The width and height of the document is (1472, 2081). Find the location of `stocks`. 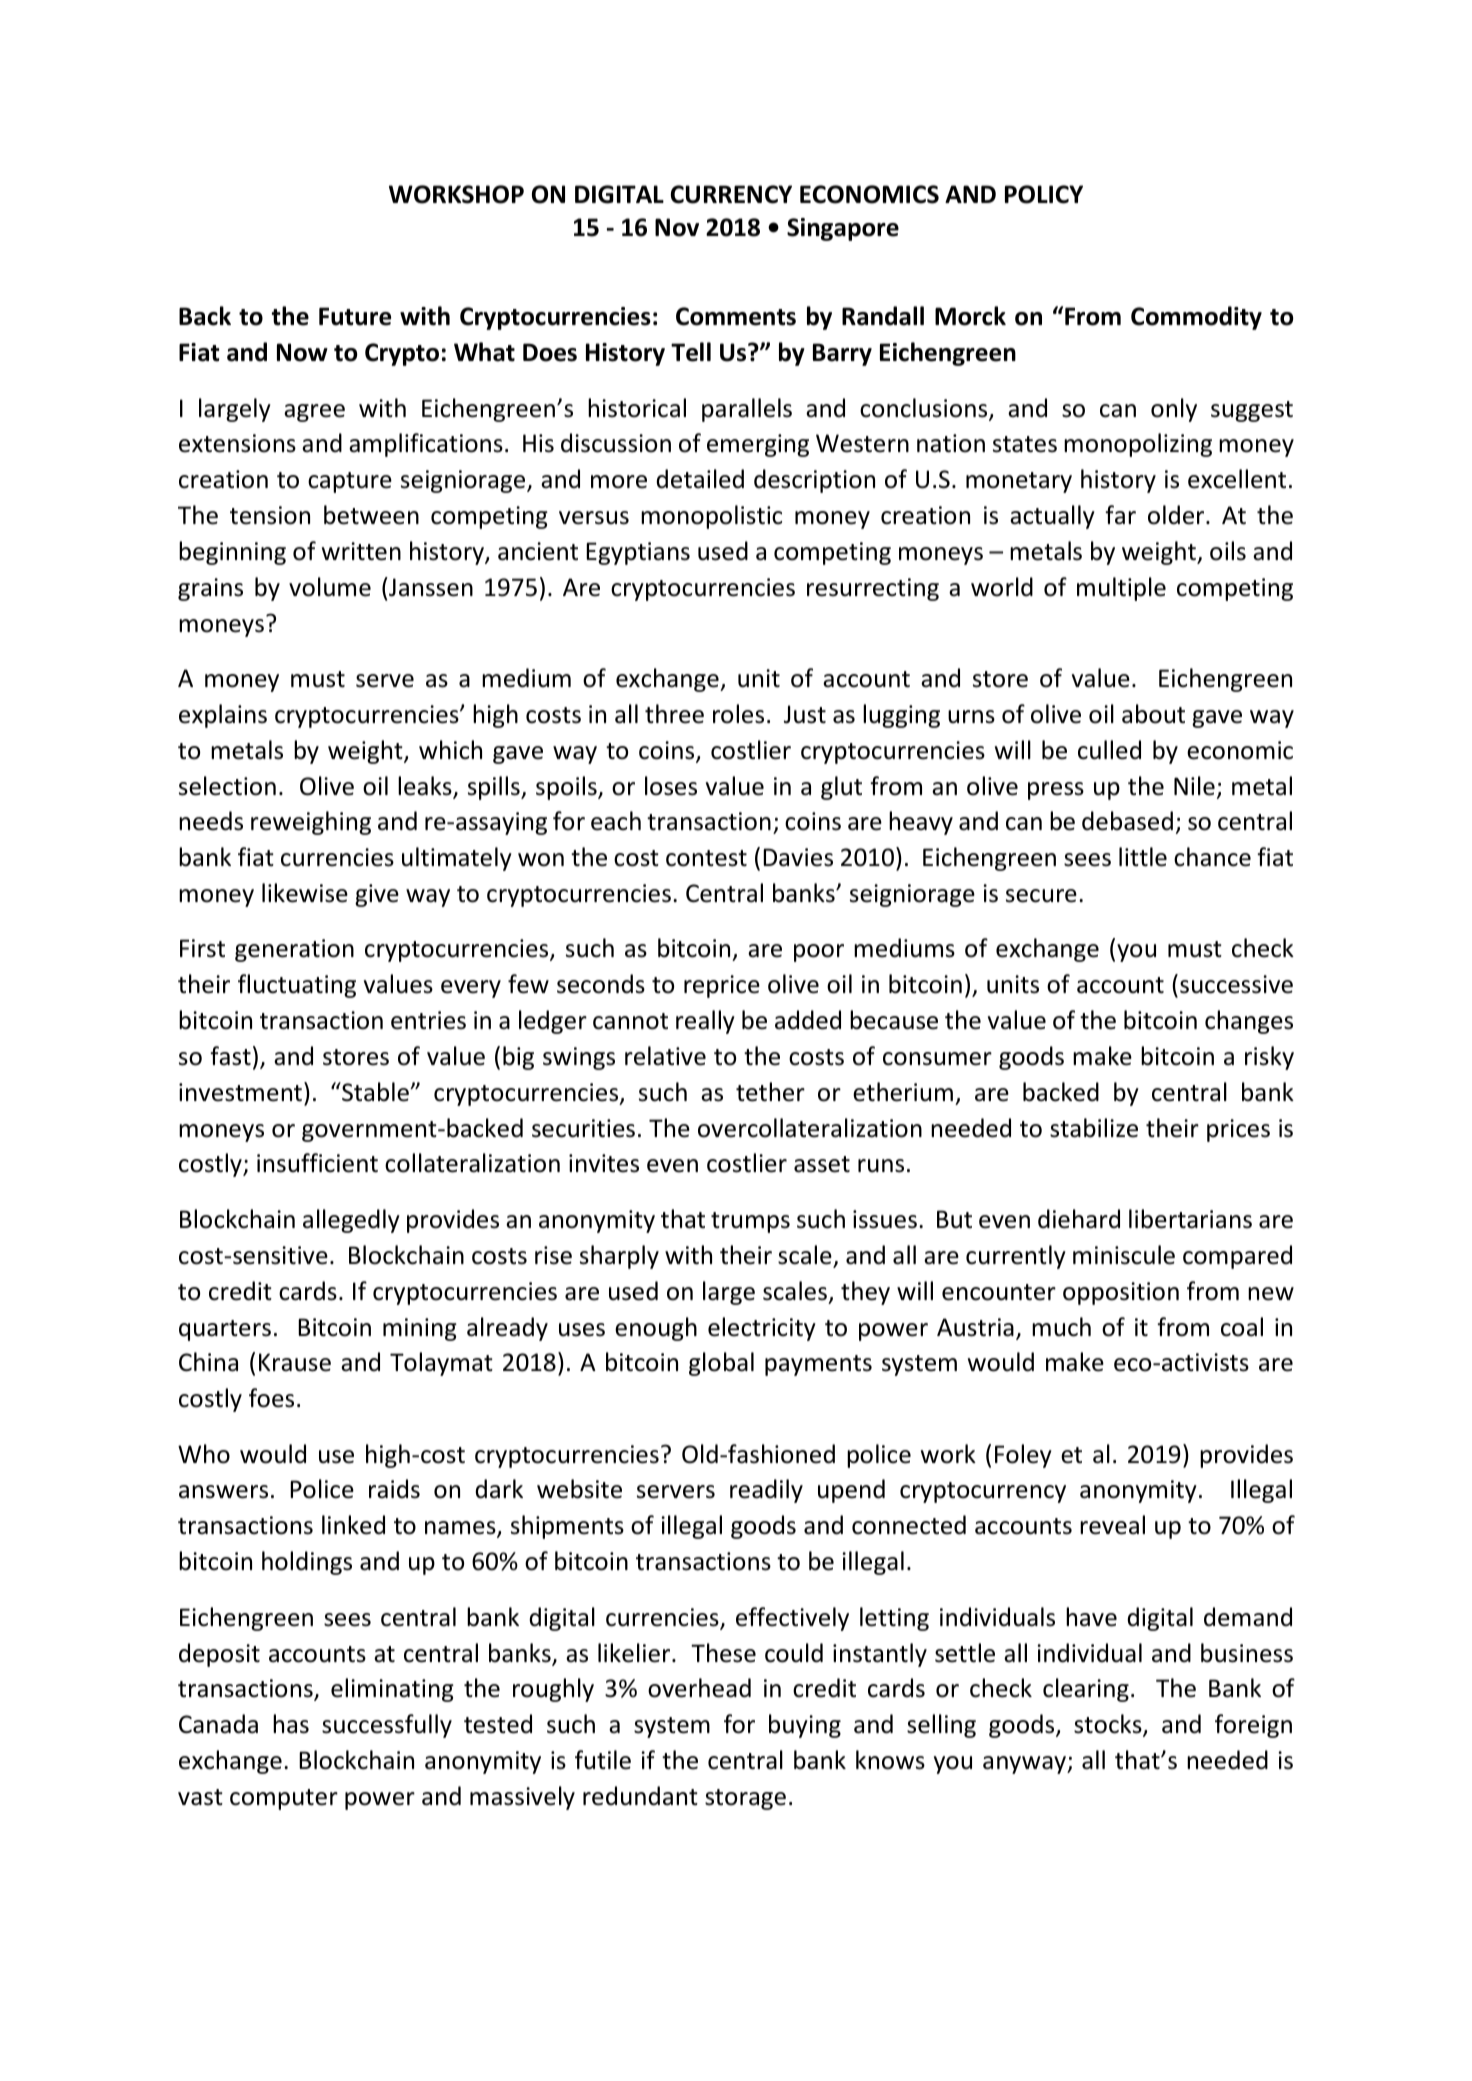

stocks is located at coordinates (1109, 1725).
